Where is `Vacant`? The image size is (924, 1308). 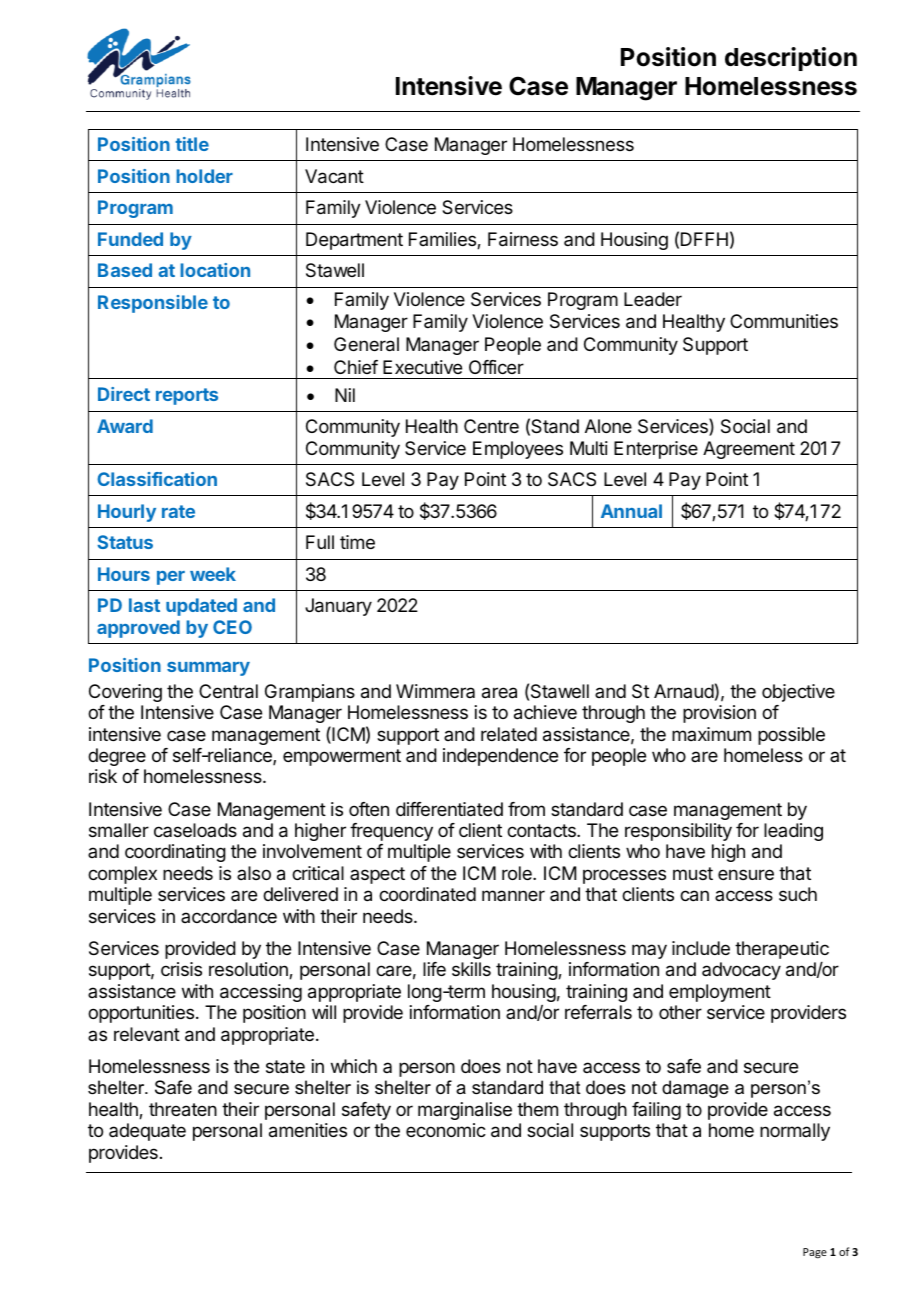
Vacant is located at coordinates (334, 176).
